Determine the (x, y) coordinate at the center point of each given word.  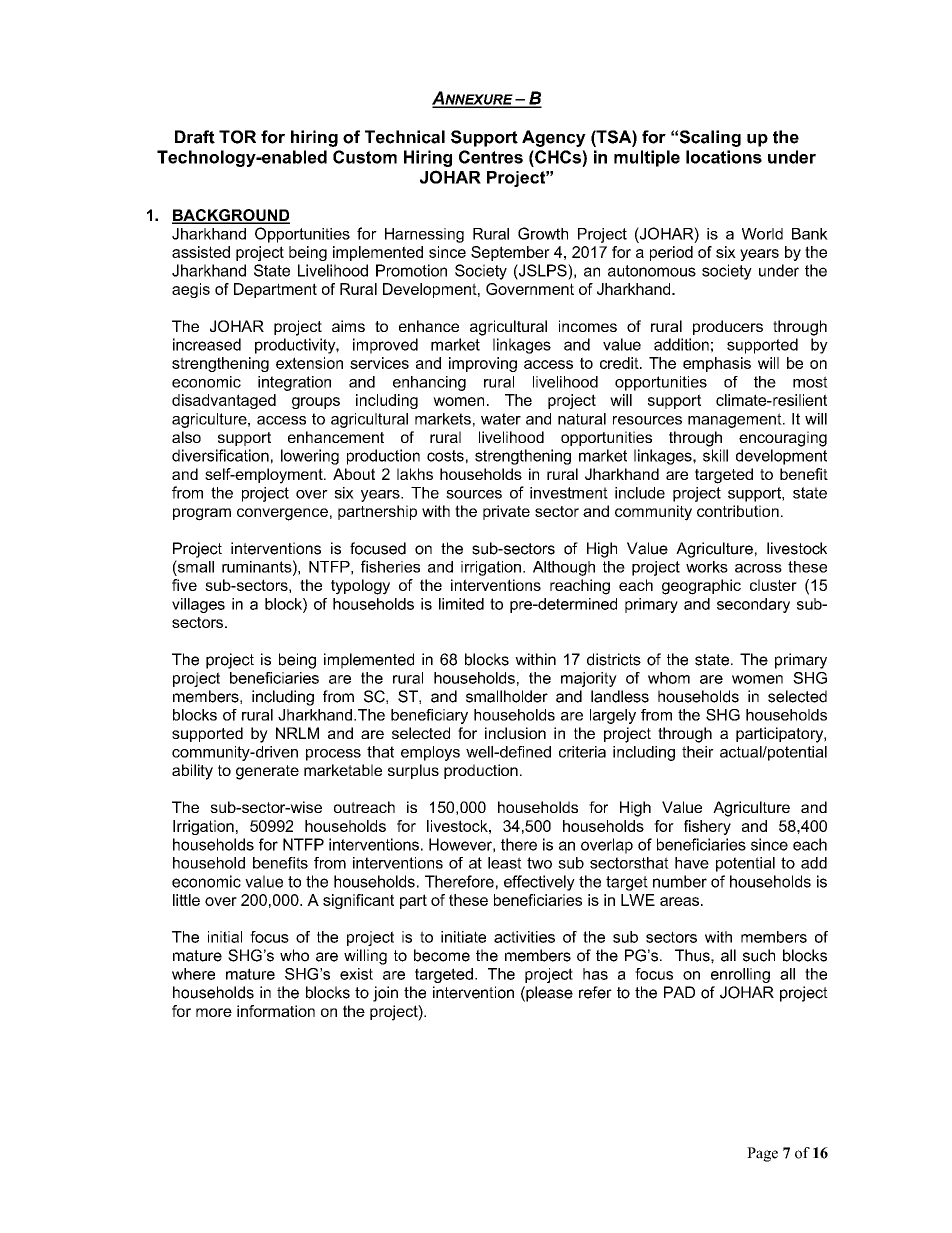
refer (595, 992)
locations (724, 157)
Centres (491, 157)
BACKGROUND (231, 216)
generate (267, 772)
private (506, 512)
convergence (282, 514)
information (276, 1011)
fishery (707, 827)
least (505, 863)
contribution (738, 511)
